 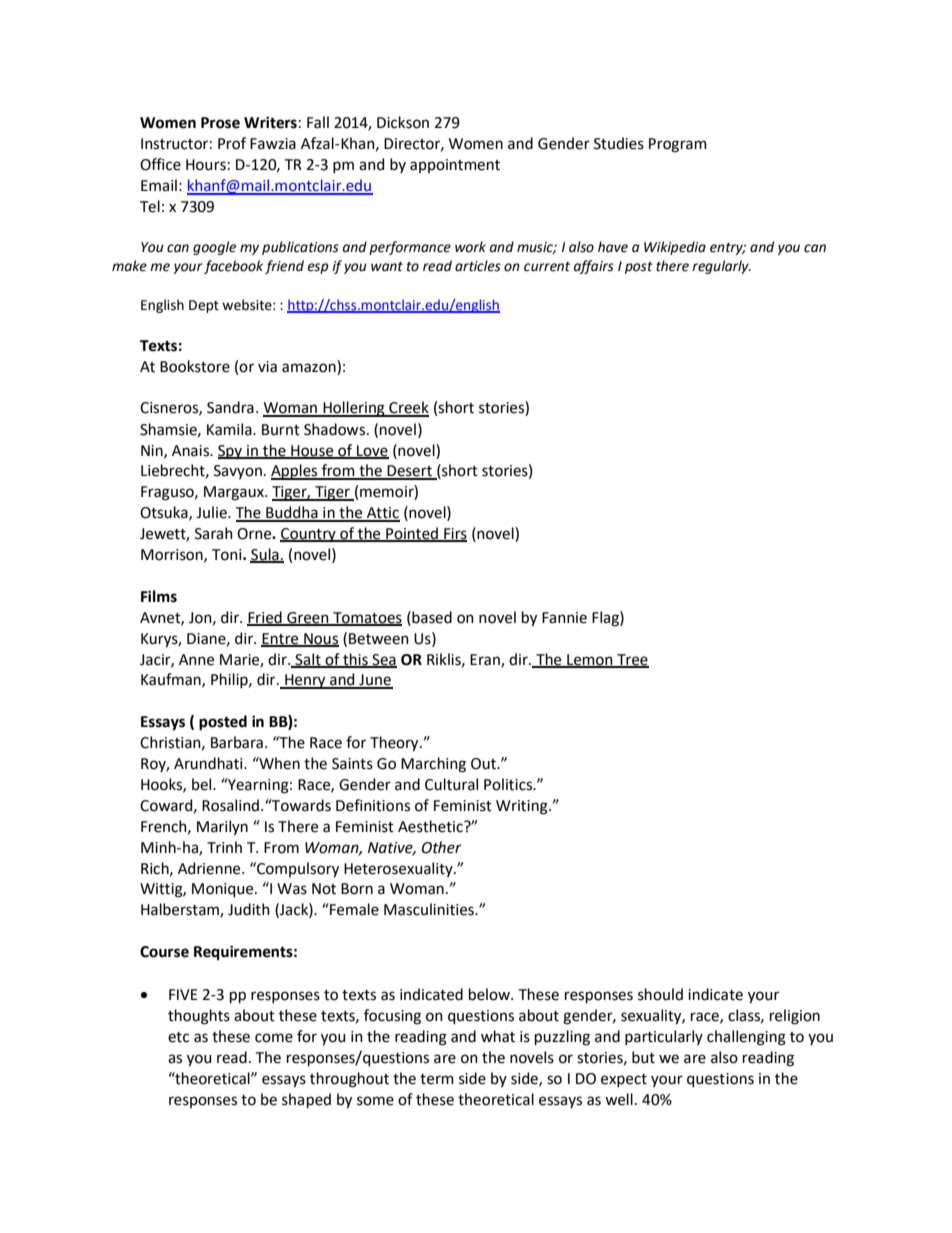 I want to click on Tree, so click(x=632, y=660).
